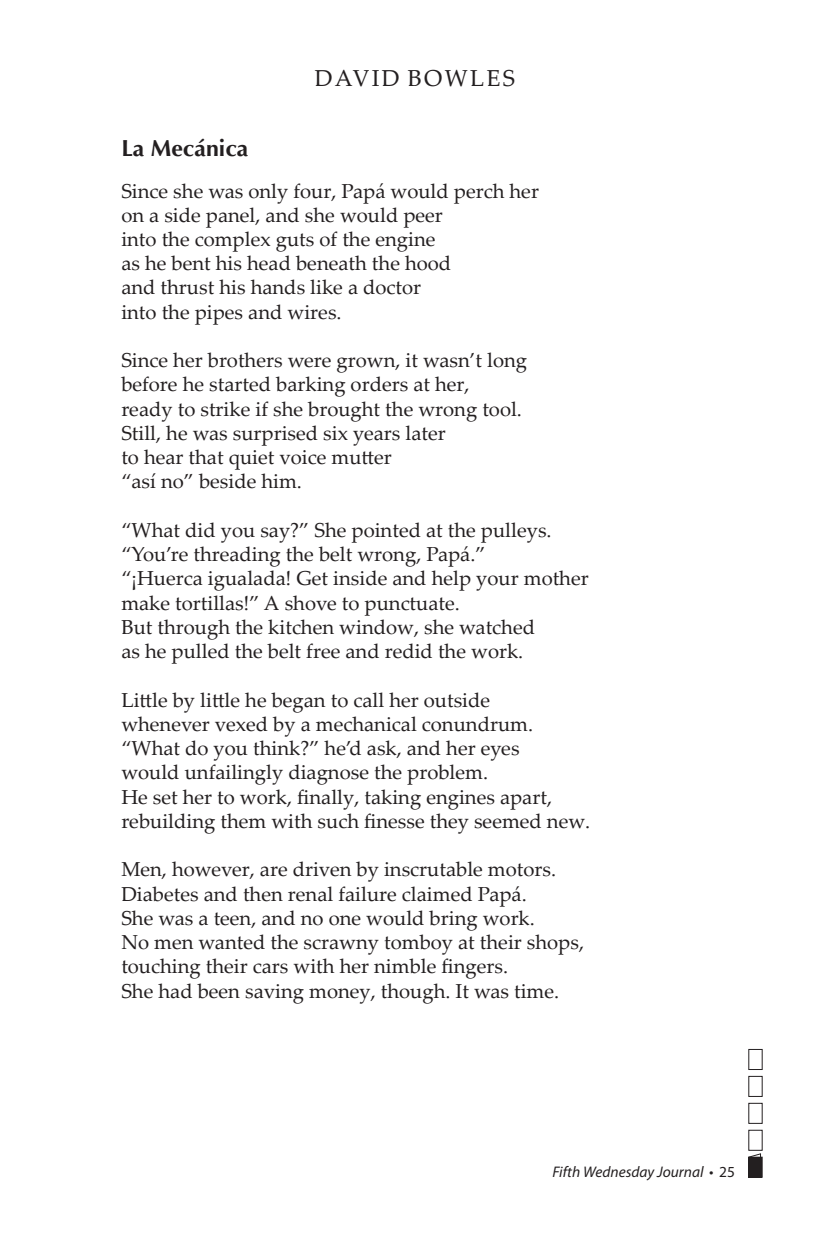  I want to click on taking, so click(393, 799).
